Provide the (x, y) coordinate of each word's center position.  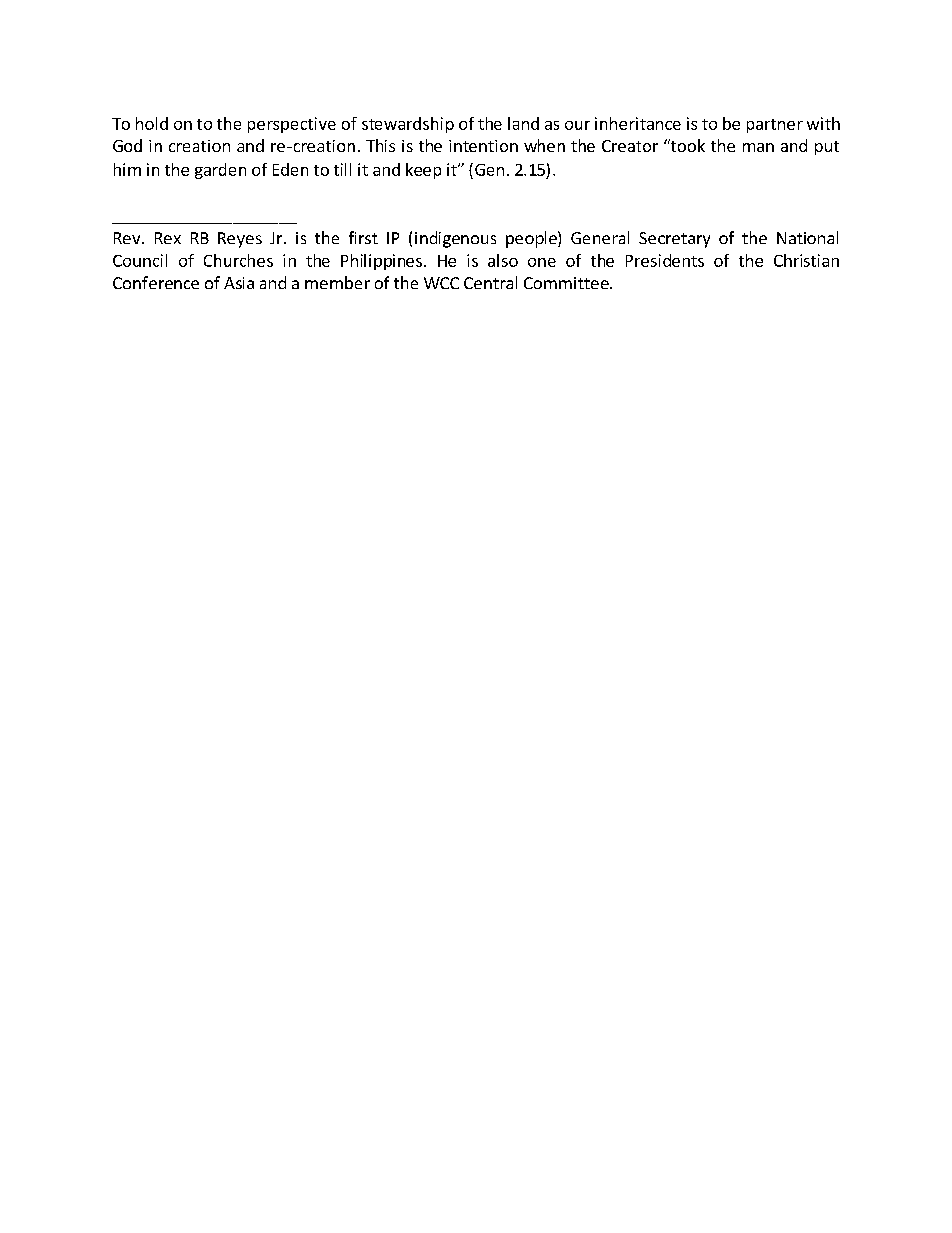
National (807, 237)
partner (775, 126)
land (523, 123)
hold (152, 123)
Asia (239, 283)
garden (220, 171)
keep (423, 171)
